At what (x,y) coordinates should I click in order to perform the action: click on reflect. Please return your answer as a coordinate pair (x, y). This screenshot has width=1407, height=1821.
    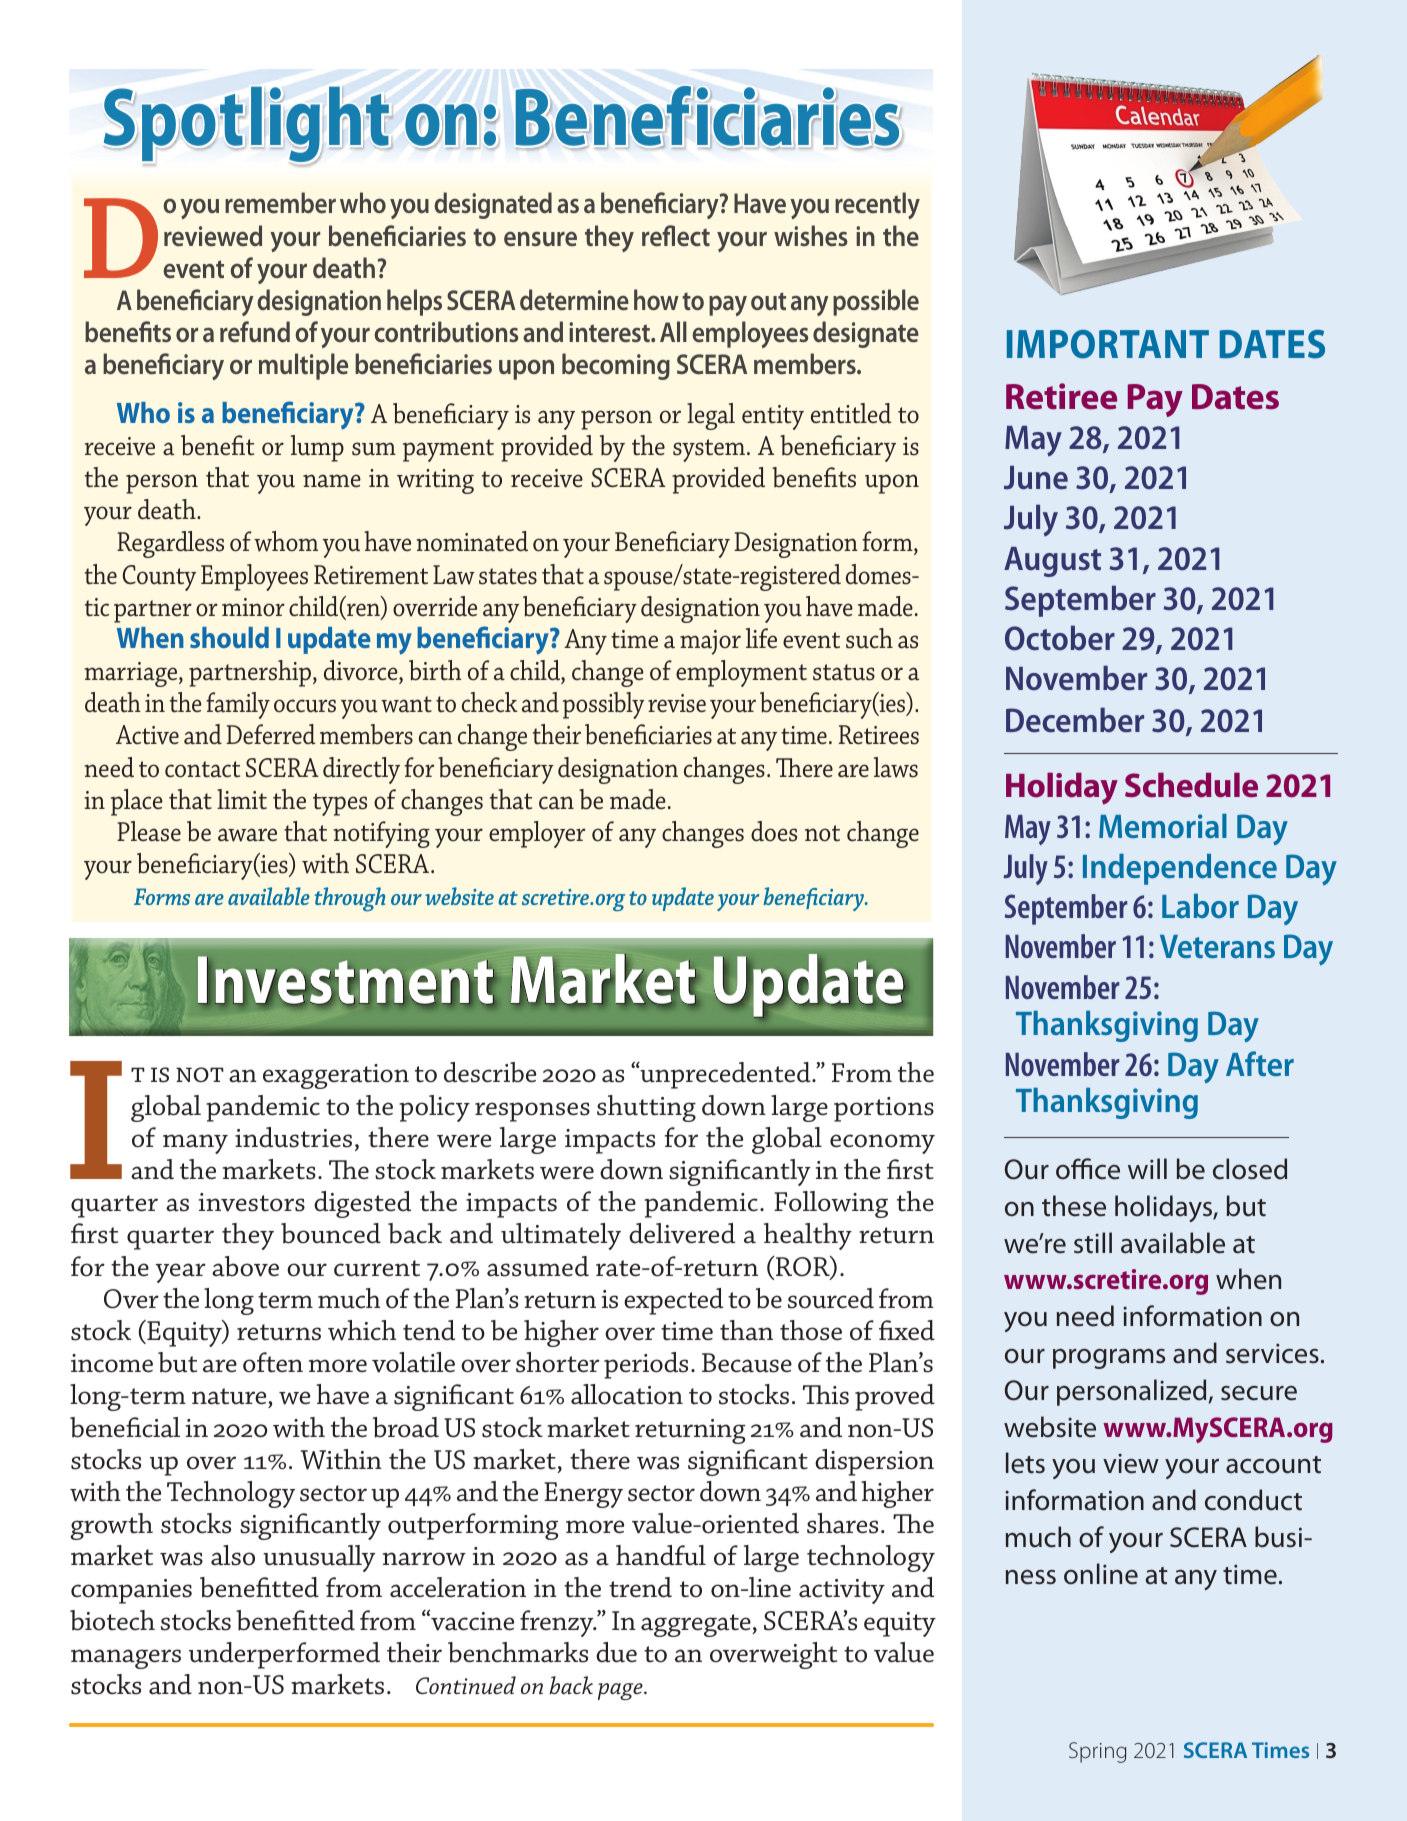
    Looking at the image, I should click on (676, 236).
